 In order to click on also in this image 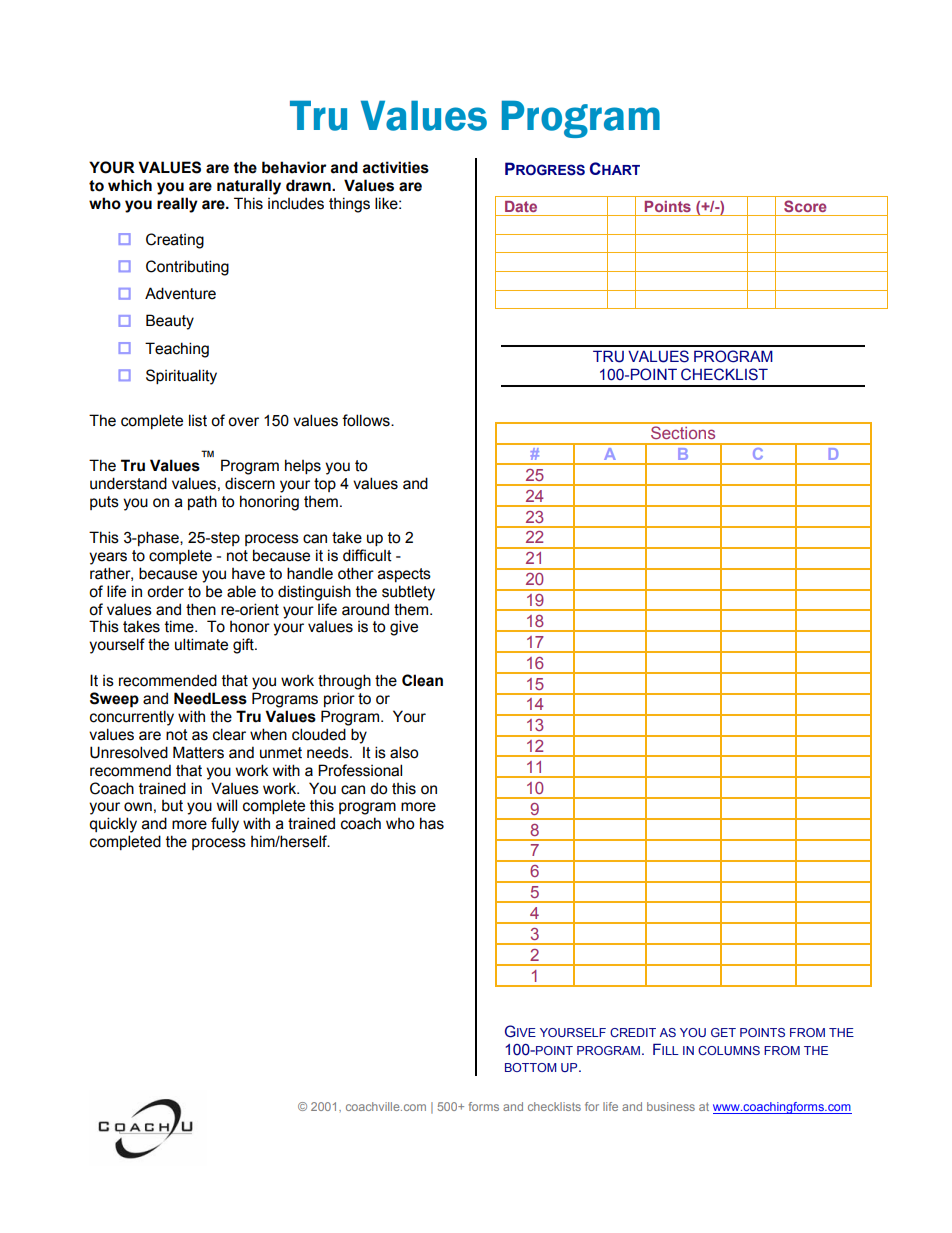, I will do `click(404, 752)`.
